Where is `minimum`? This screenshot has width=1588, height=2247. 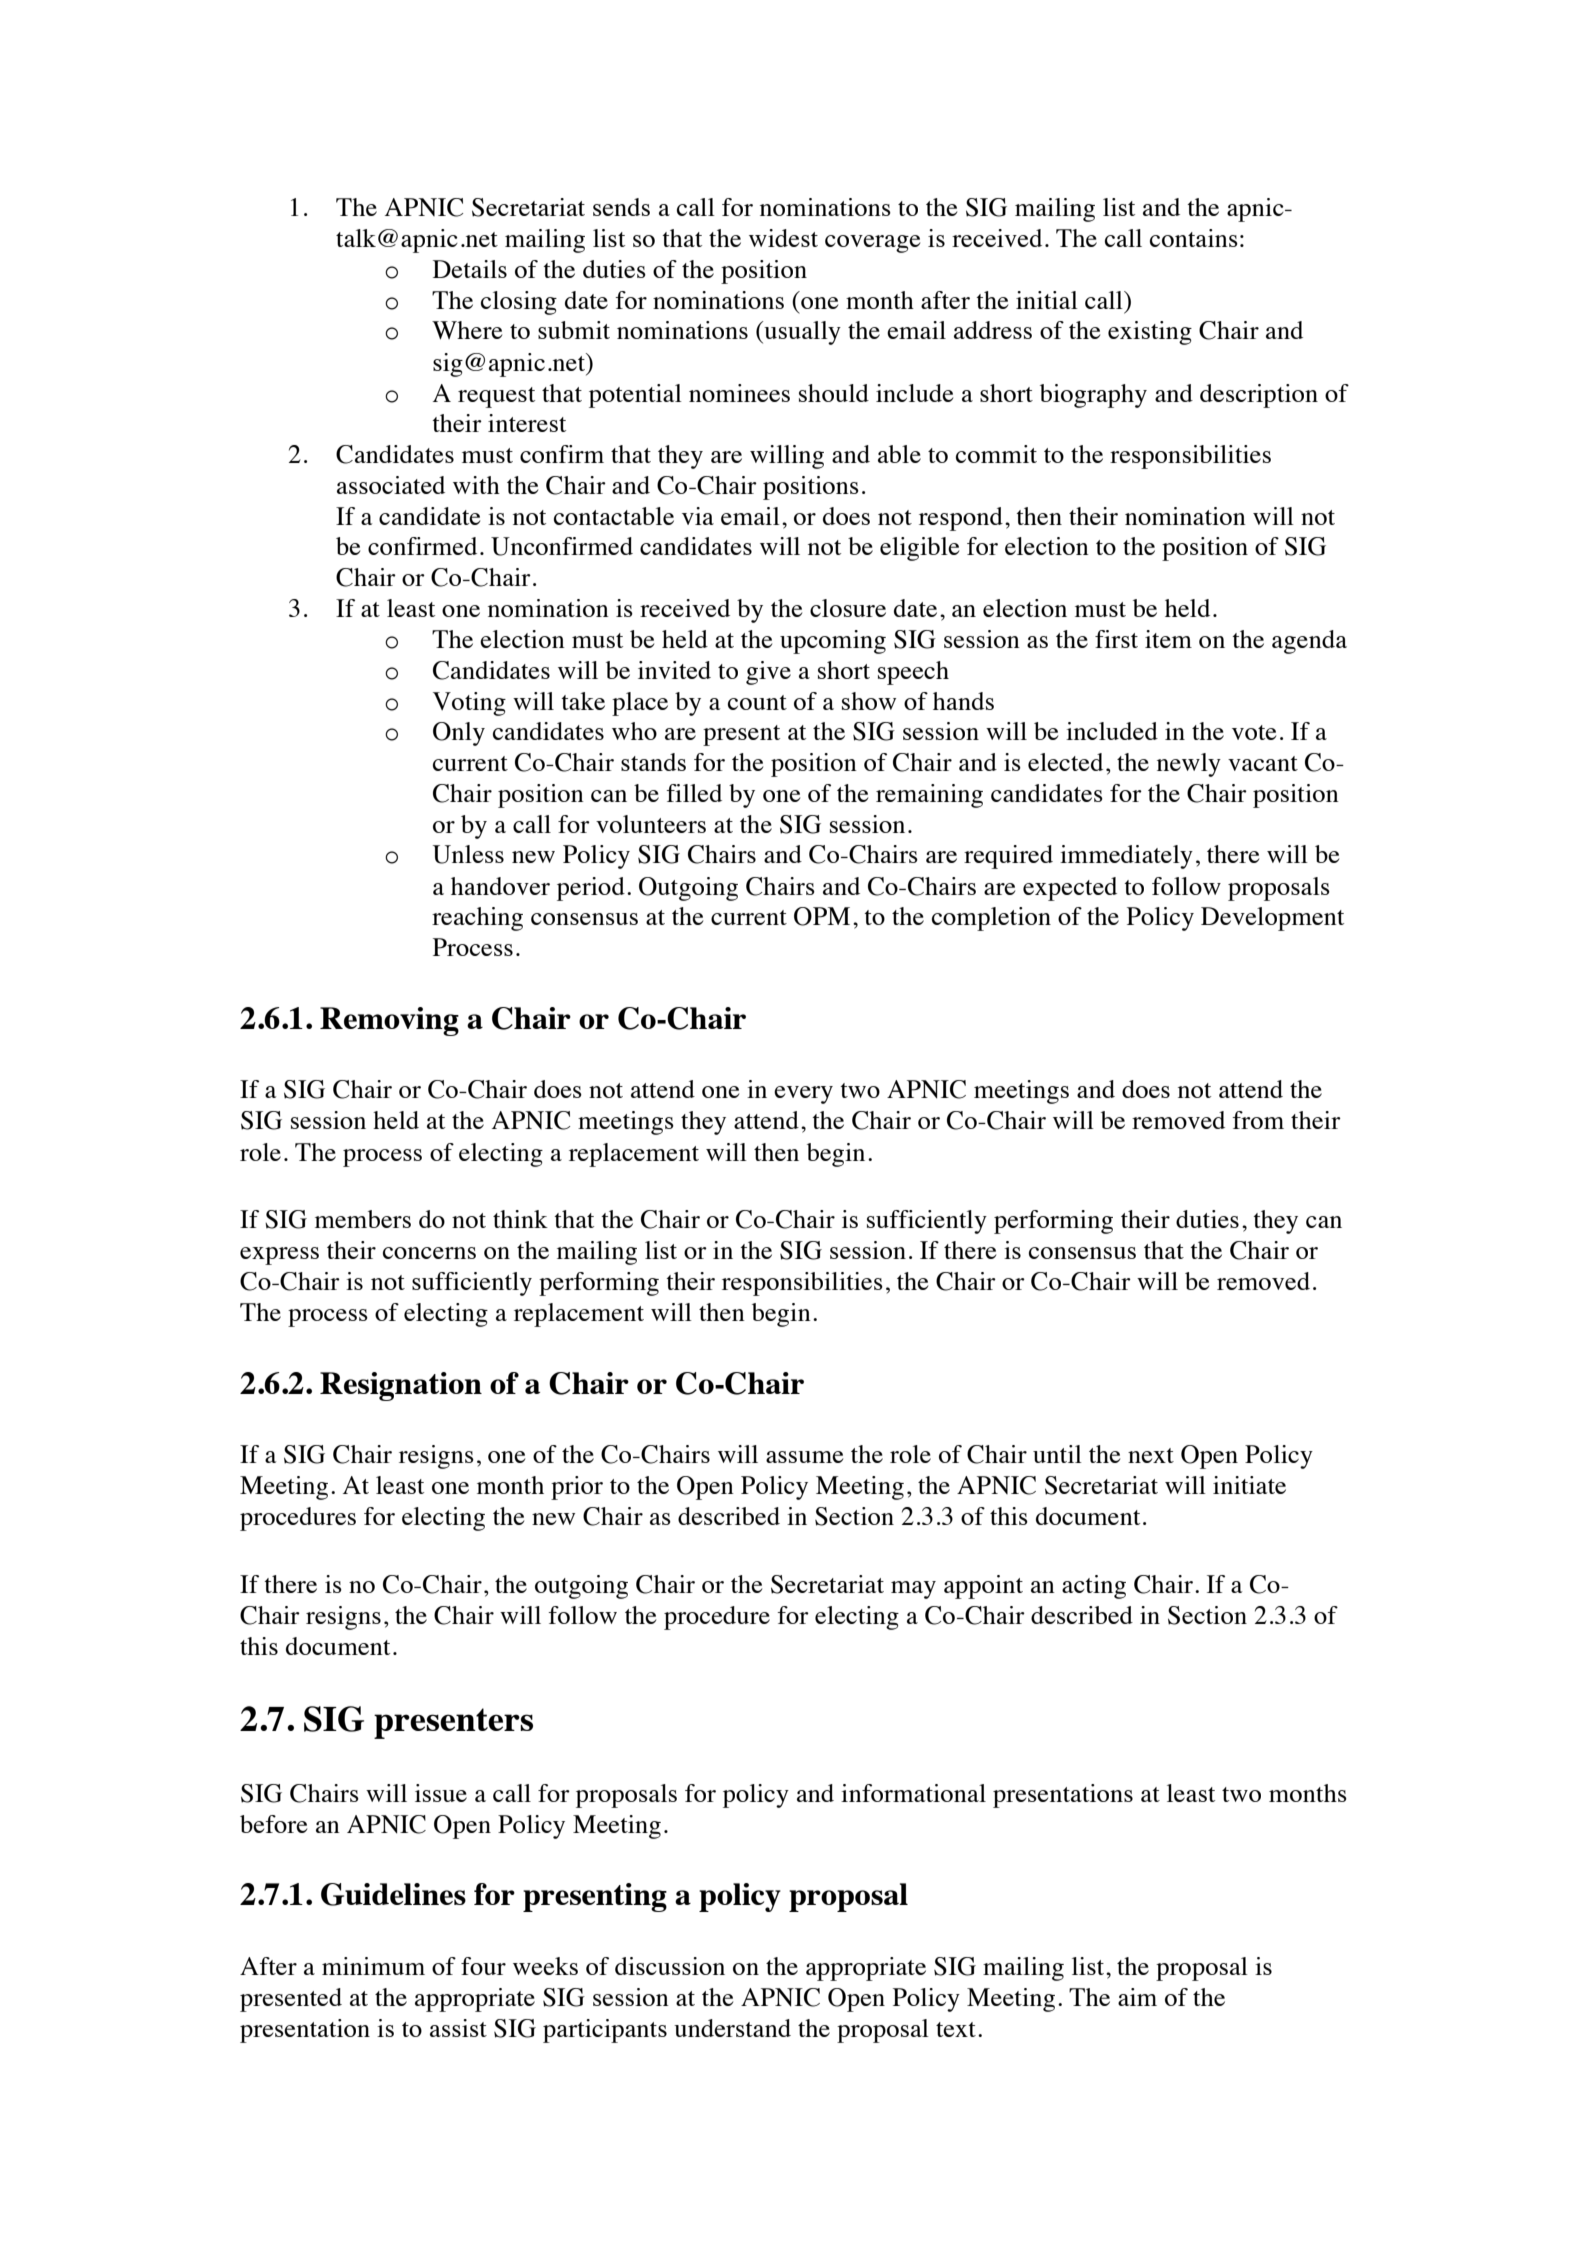 minimum is located at coordinates (373, 1966).
